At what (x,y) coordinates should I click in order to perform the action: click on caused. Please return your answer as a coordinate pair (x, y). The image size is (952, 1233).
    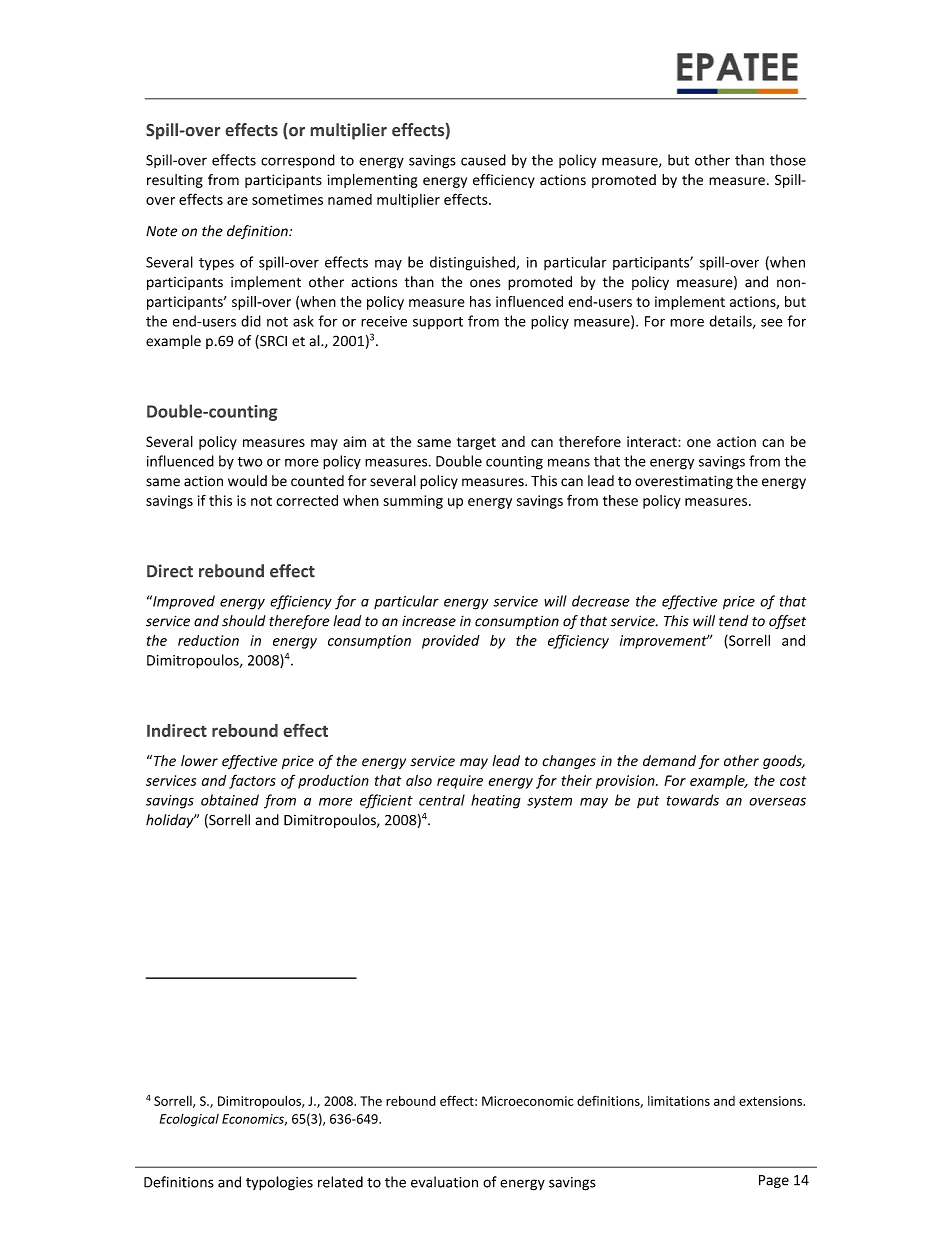
    Looking at the image, I should click on (483, 160).
